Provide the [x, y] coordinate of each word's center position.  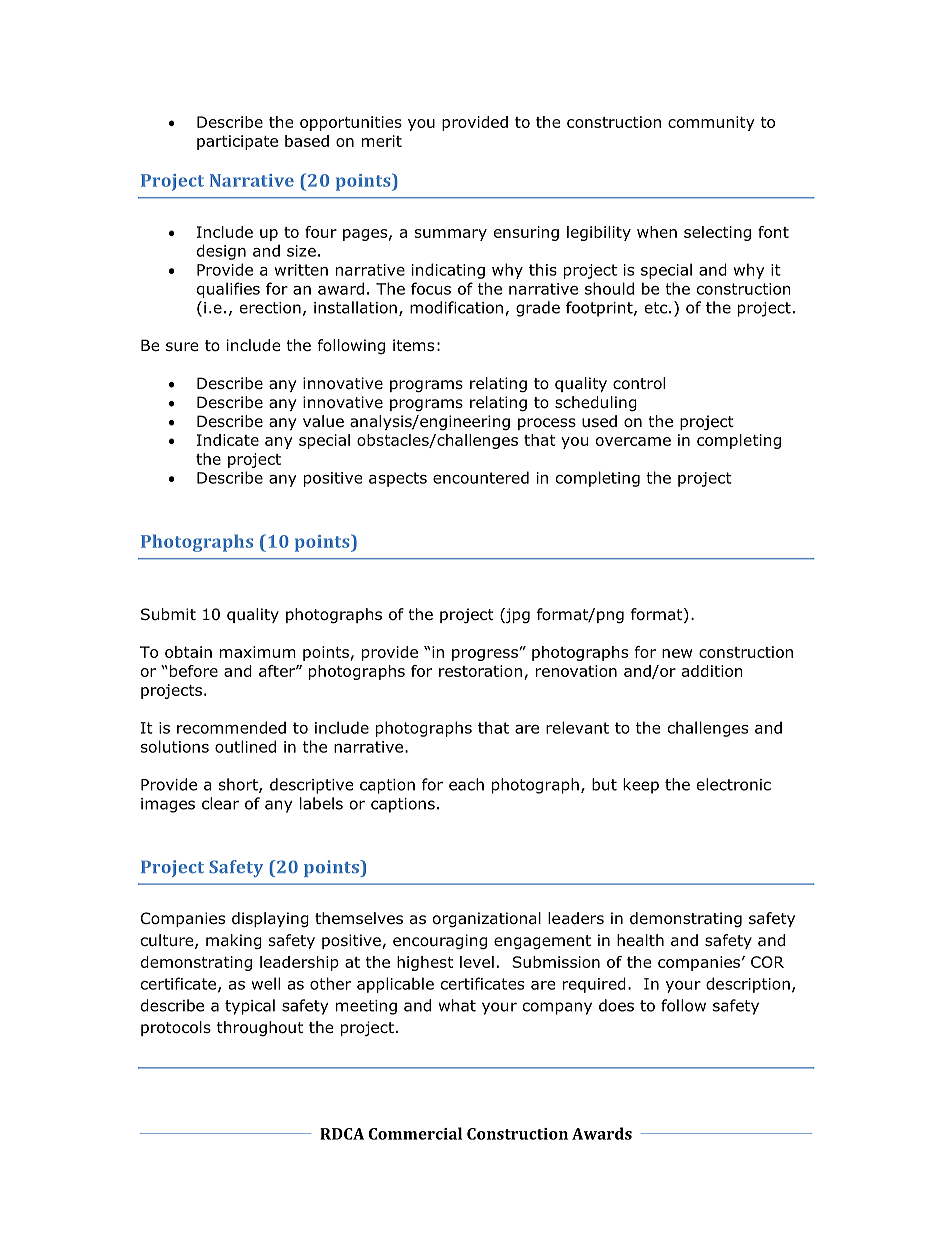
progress [485, 655]
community [711, 123]
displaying [270, 919]
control [639, 383]
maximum [258, 652]
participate [237, 142]
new [677, 653]
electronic [734, 784]
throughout [260, 1028]
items [413, 345]
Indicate [228, 440]
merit [382, 141]
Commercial [415, 1133]
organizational [487, 919]
